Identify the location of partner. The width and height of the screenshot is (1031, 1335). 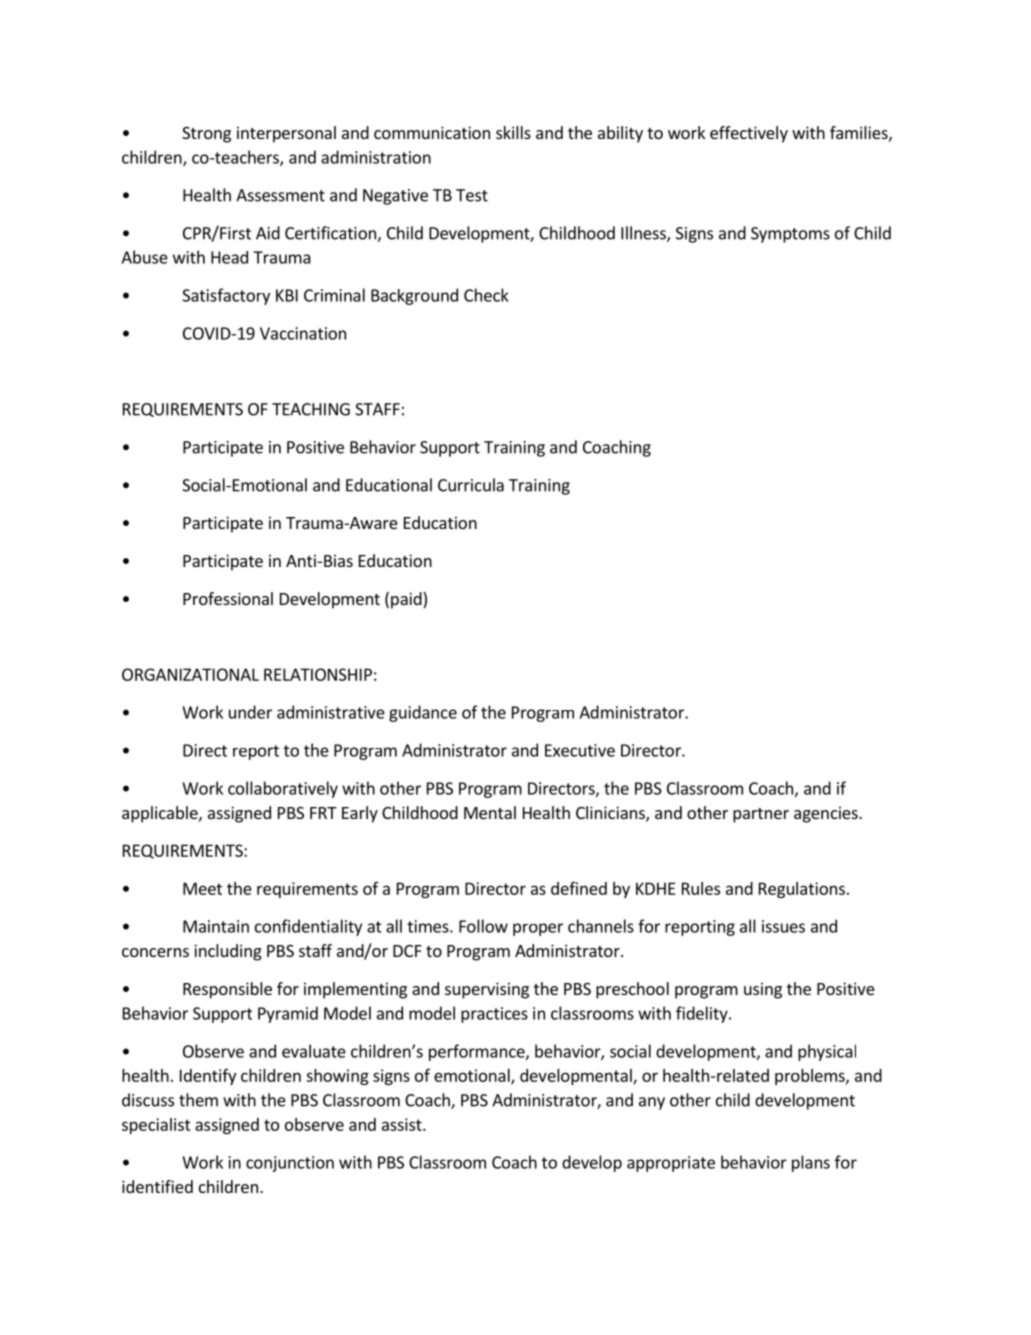
(761, 815).
